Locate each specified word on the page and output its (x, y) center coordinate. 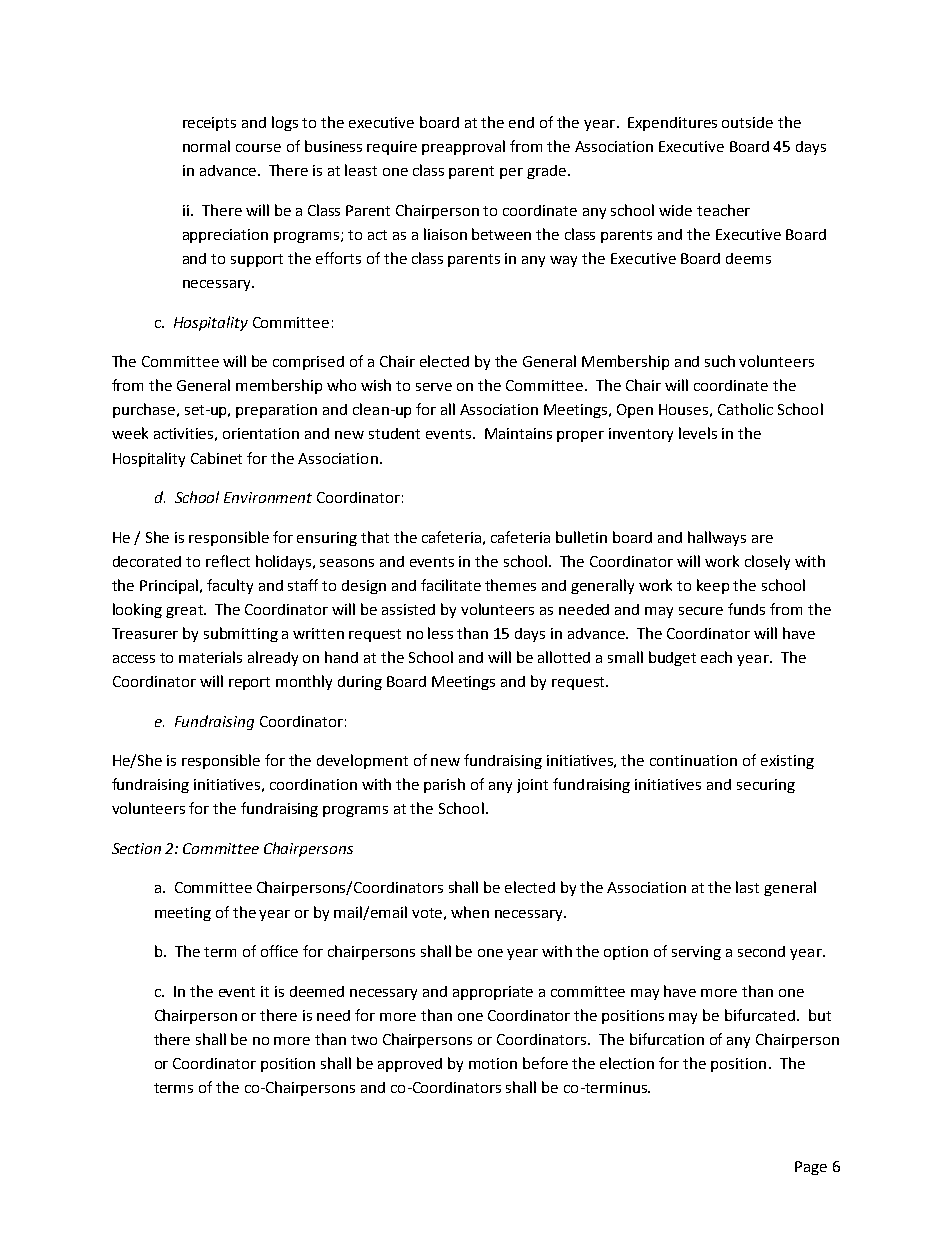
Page (811, 1168)
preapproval (463, 147)
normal (206, 146)
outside (747, 122)
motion (493, 1063)
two (364, 1040)
